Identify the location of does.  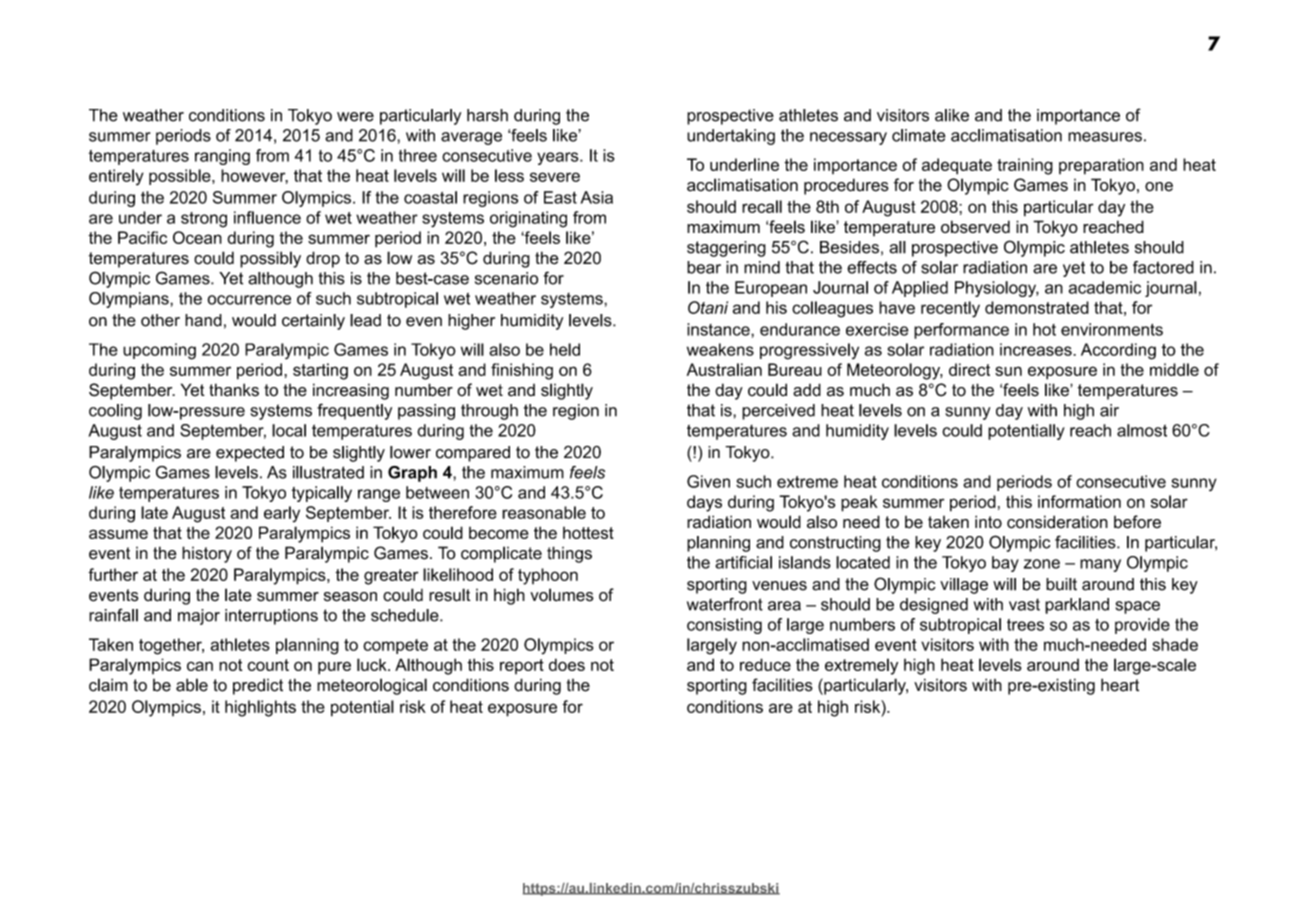
(567, 664).
